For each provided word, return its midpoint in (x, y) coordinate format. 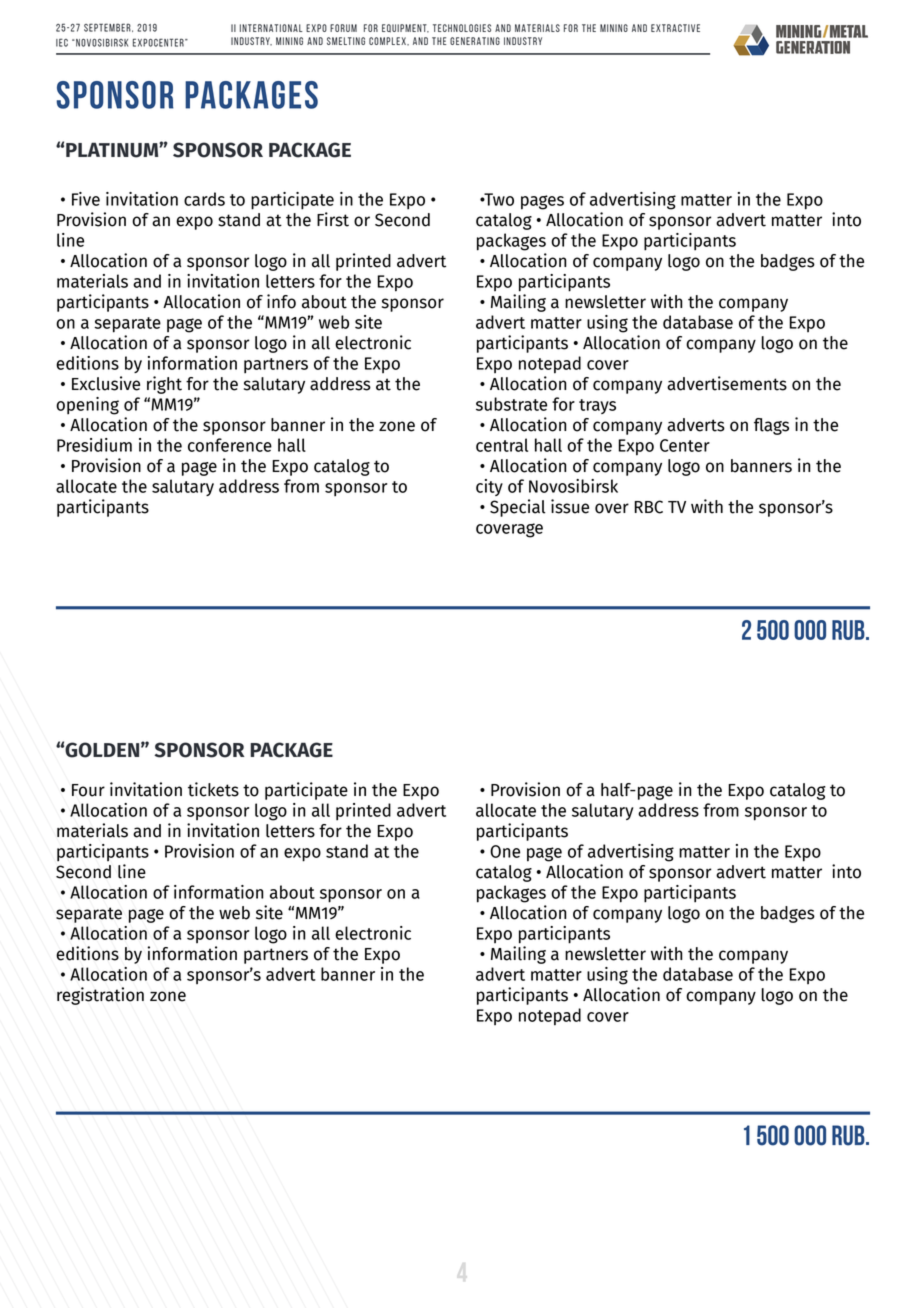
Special (518, 508)
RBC (649, 507)
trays (597, 406)
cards (204, 199)
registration (100, 996)
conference (230, 445)
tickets (213, 789)
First (333, 219)
